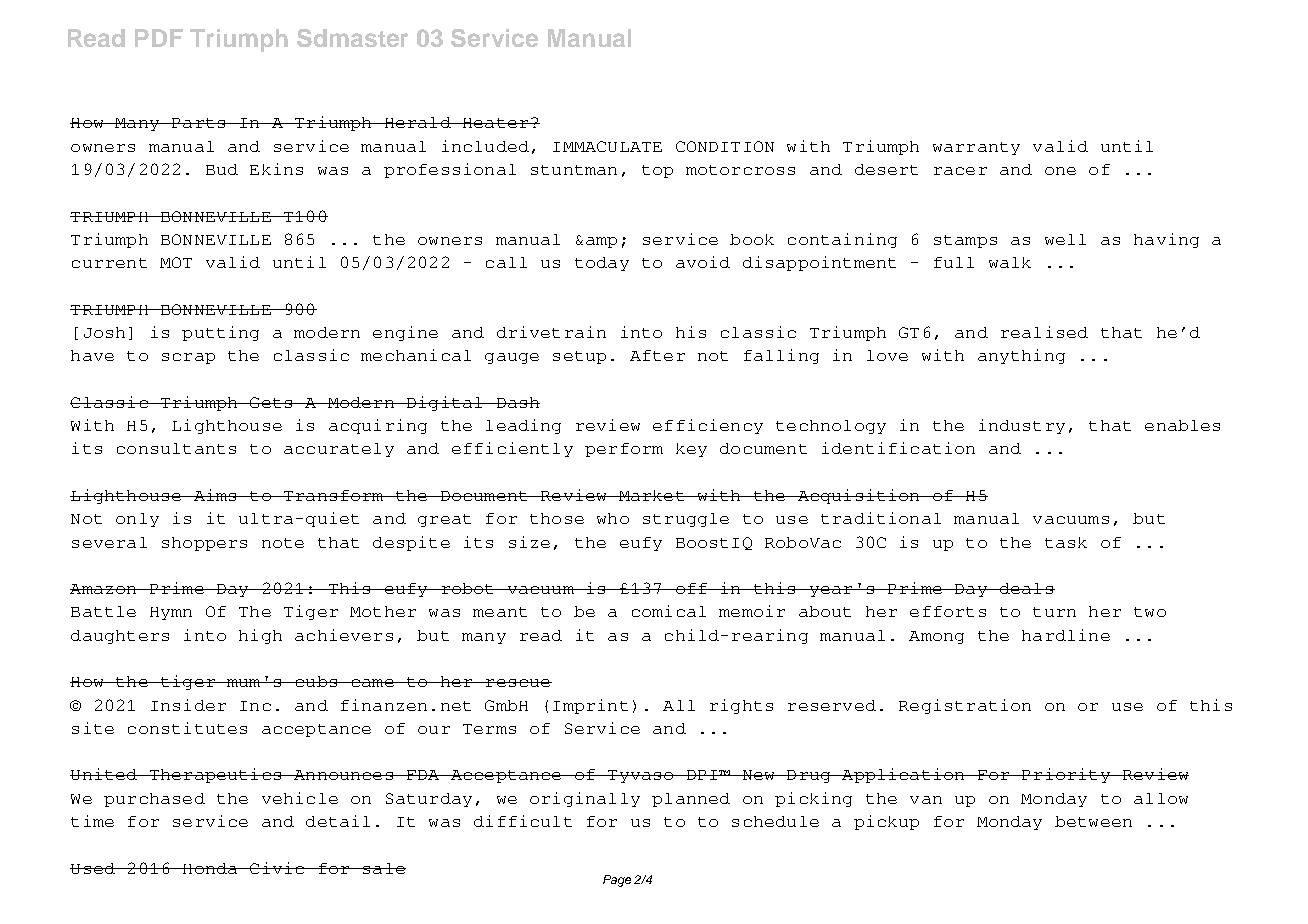 The image size is (1308, 924). I want to click on PDF, so click(159, 38).
